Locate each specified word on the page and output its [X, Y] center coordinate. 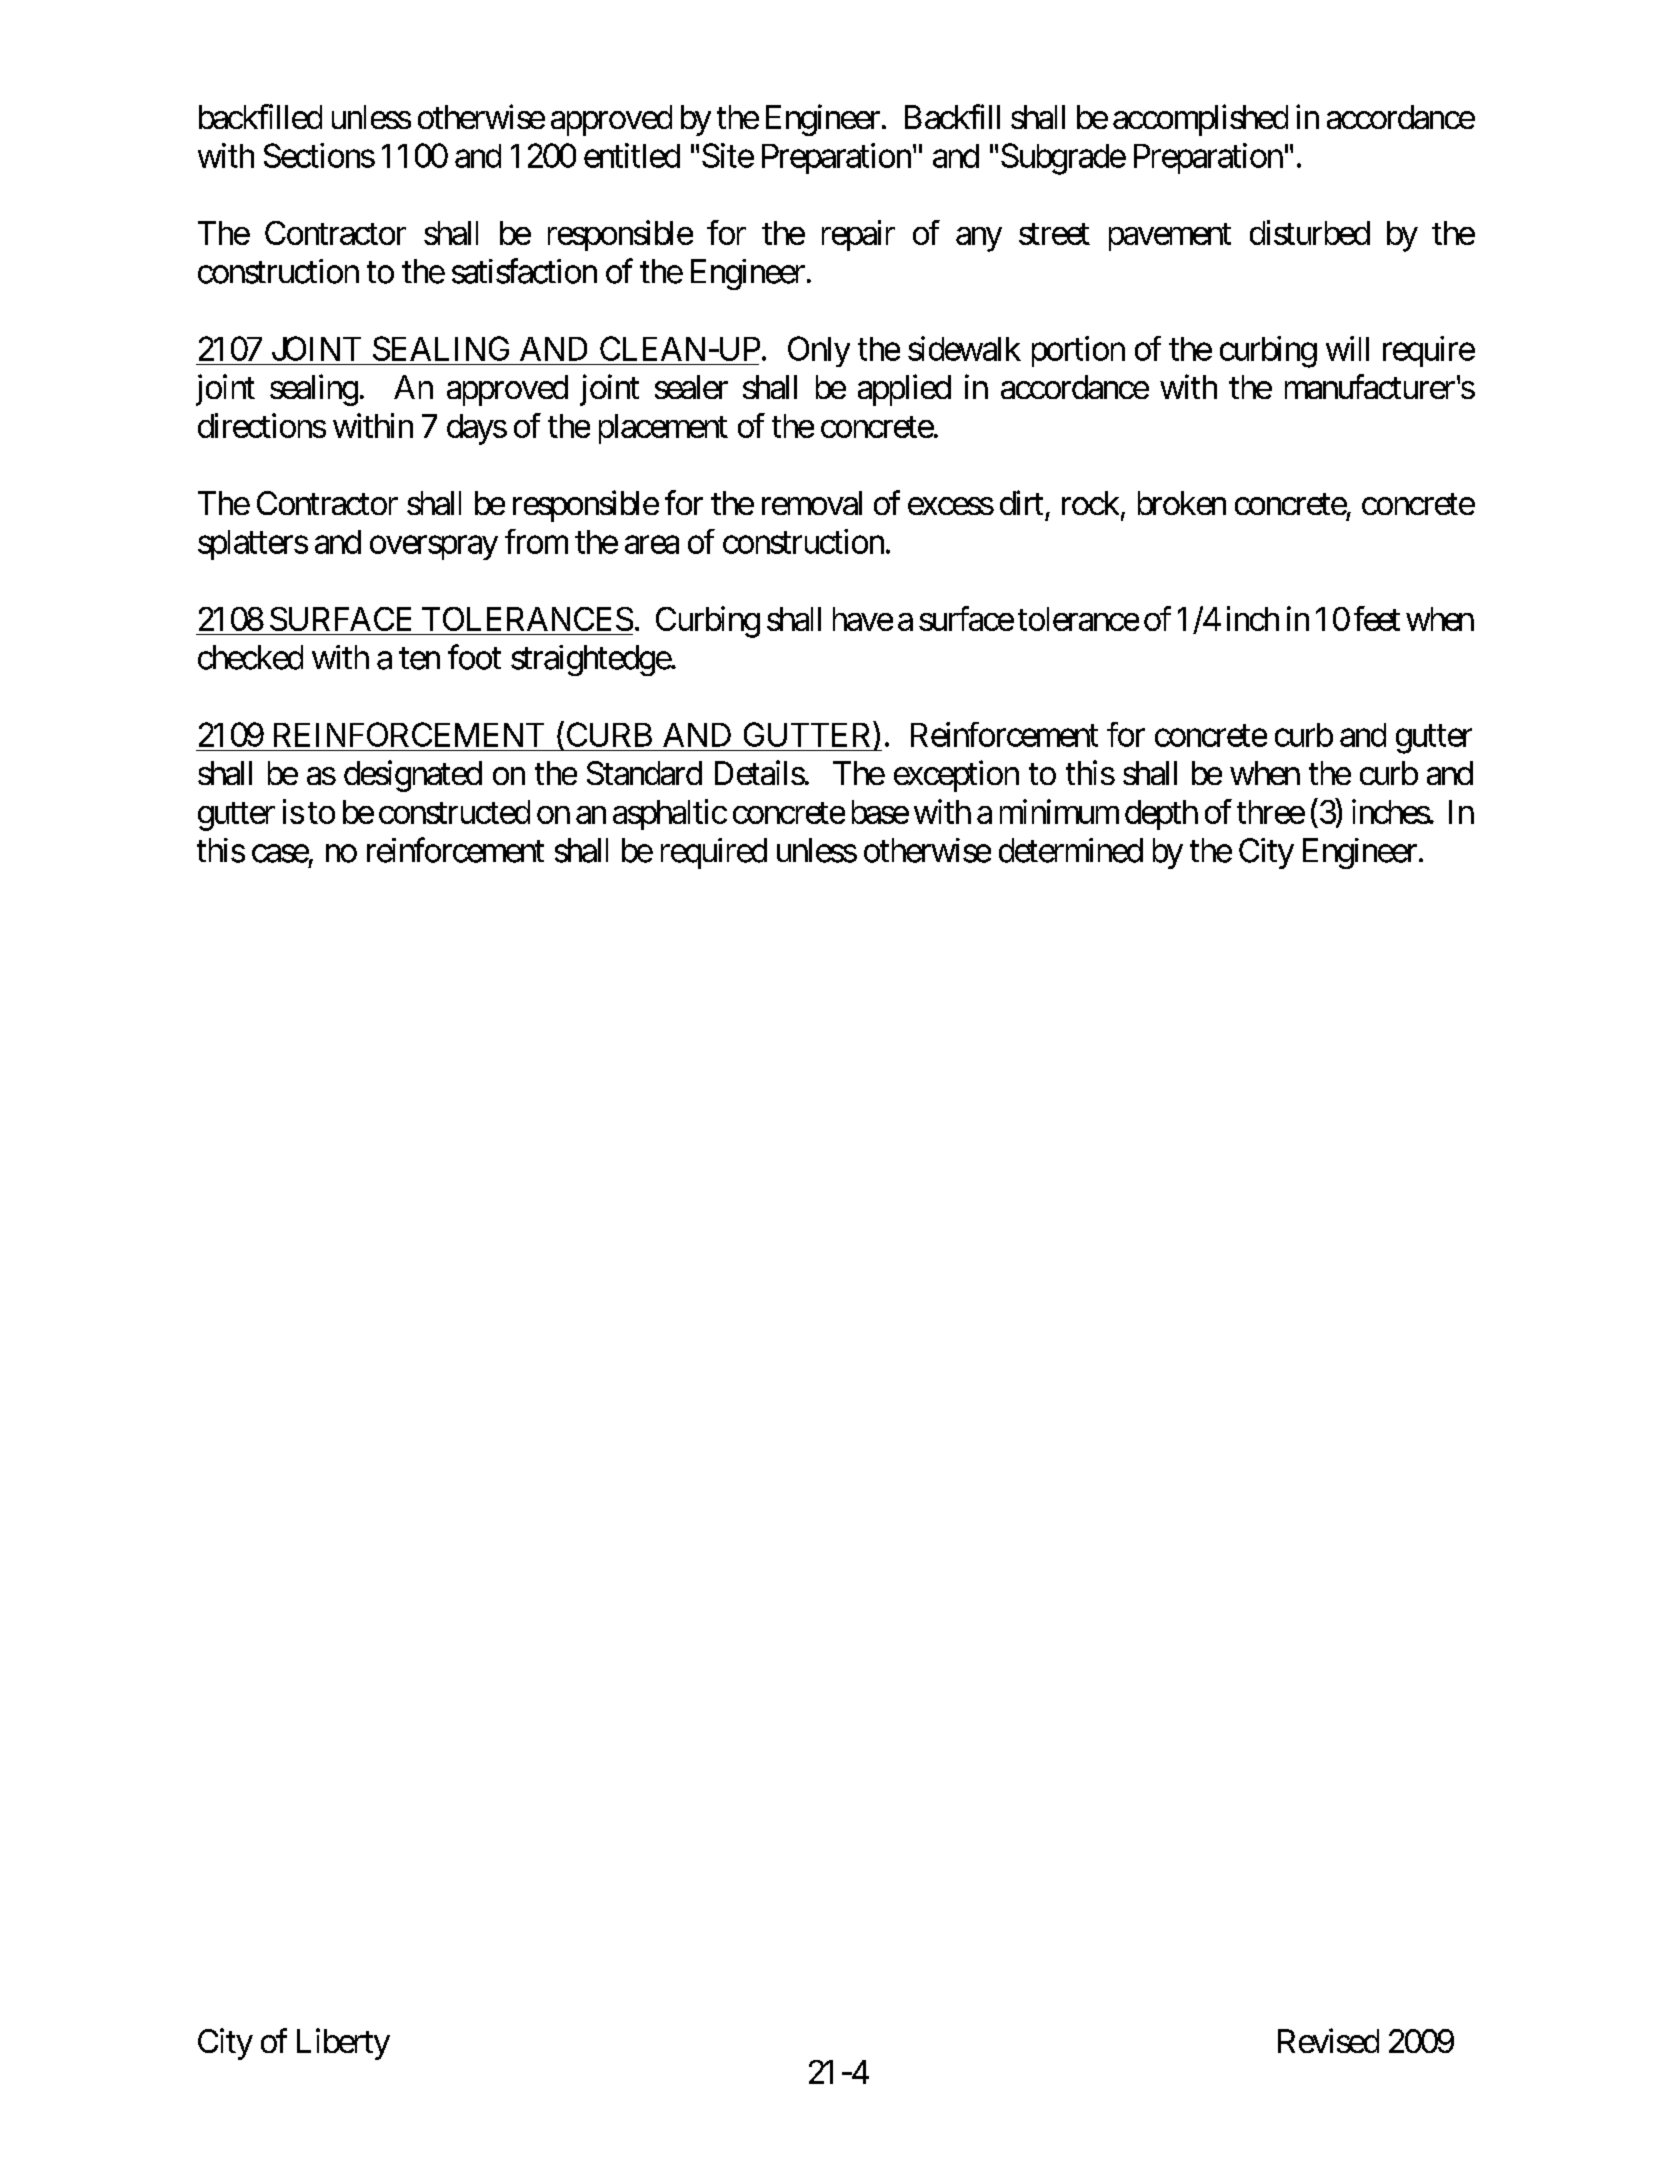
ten [419, 659]
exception [956, 776]
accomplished [1200, 120]
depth [1161, 815]
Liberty [343, 2044]
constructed [454, 812]
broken [1182, 503]
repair [858, 235]
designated [413, 776]
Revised [1328, 2040]
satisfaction [524, 271]
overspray [434, 548]
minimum [1059, 811]
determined [1071, 850]
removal [812, 503]
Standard [644, 773]
